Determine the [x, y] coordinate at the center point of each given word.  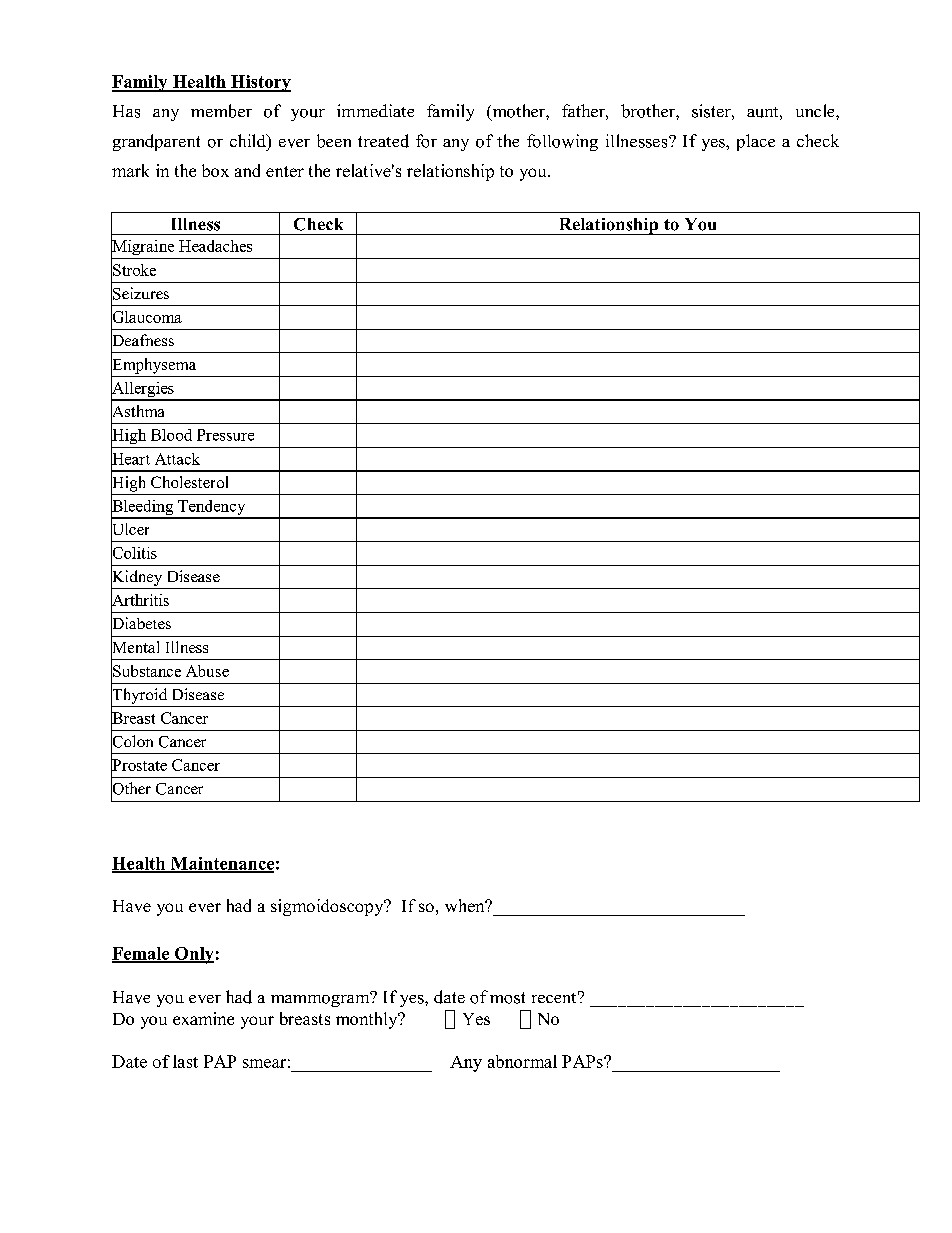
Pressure [225, 435]
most [507, 998]
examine [203, 1018]
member [221, 111]
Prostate [139, 765]
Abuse [207, 671]
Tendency [212, 509]
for [426, 141]
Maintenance [221, 864]
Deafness [142, 340]
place [756, 142]
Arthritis [140, 599]
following [562, 142]
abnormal [522, 1061]
